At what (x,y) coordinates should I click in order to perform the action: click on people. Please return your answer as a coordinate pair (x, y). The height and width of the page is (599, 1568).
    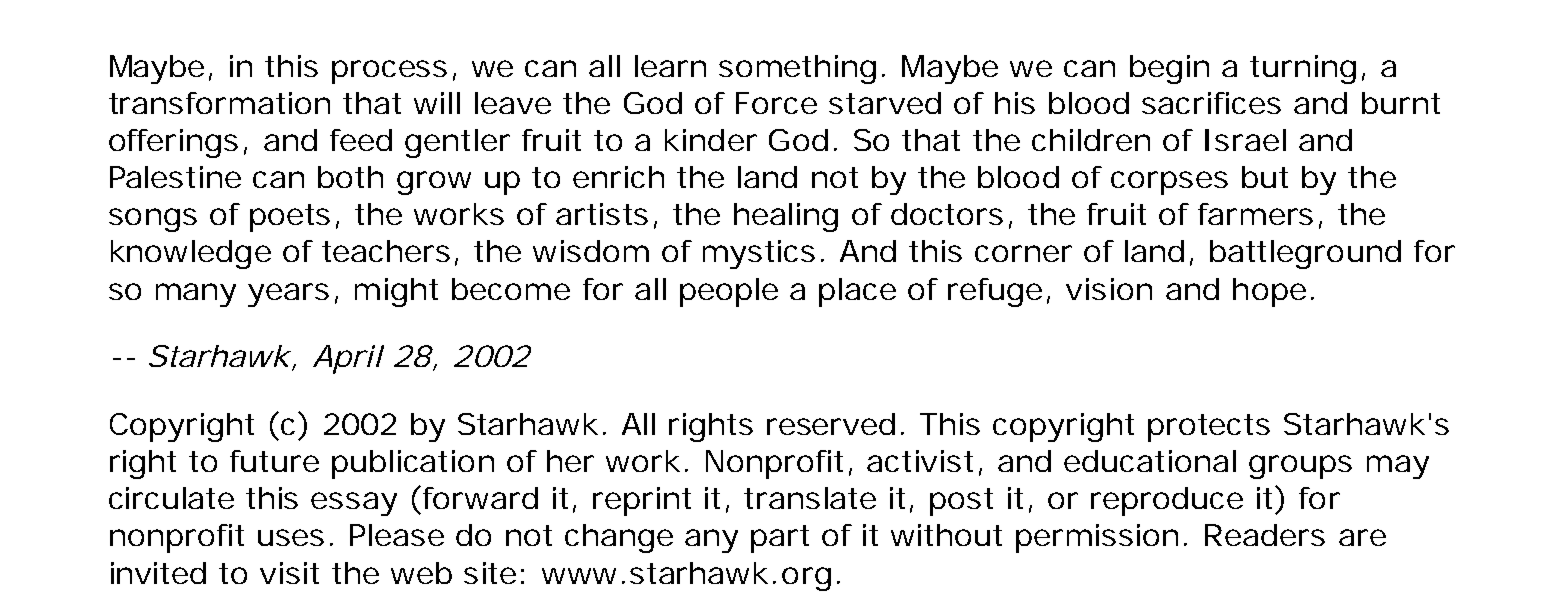
    Looking at the image, I should click on (729, 292).
